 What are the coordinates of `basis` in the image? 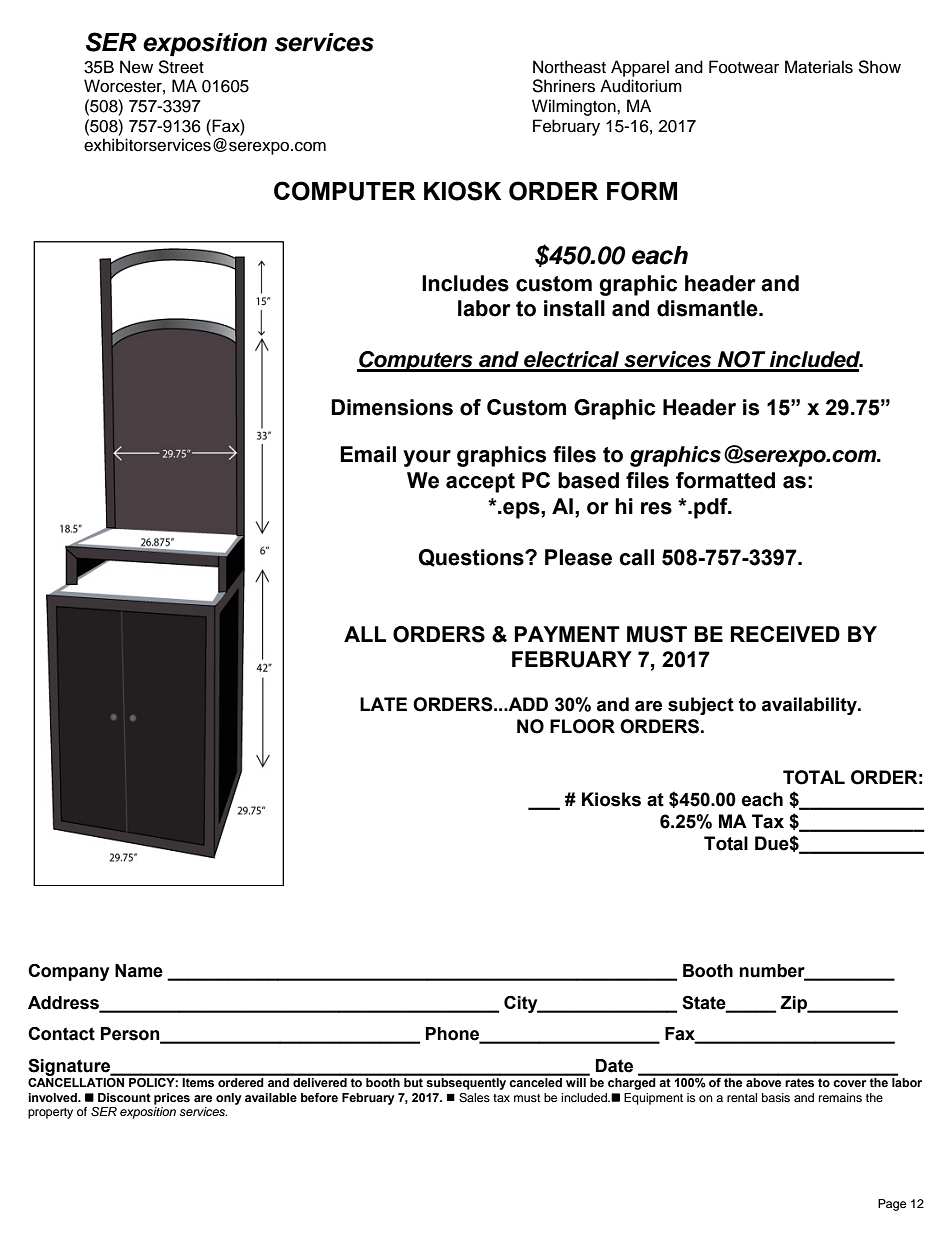 It's located at (776, 1097).
